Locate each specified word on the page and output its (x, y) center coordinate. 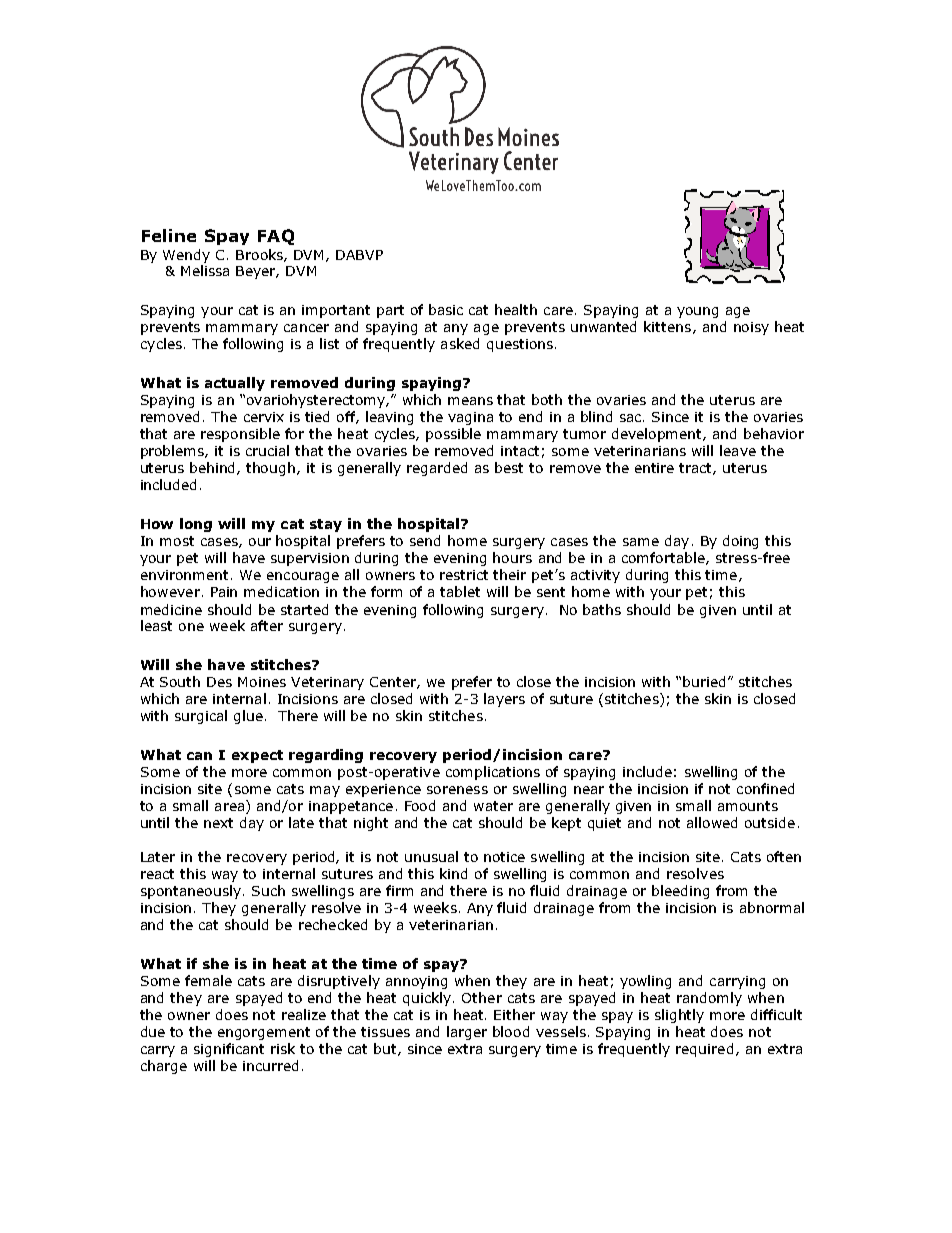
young (697, 312)
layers (504, 700)
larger (467, 1033)
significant (229, 1050)
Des (219, 682)
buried (706, 681)
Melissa (205, 270)
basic (446, 309)
